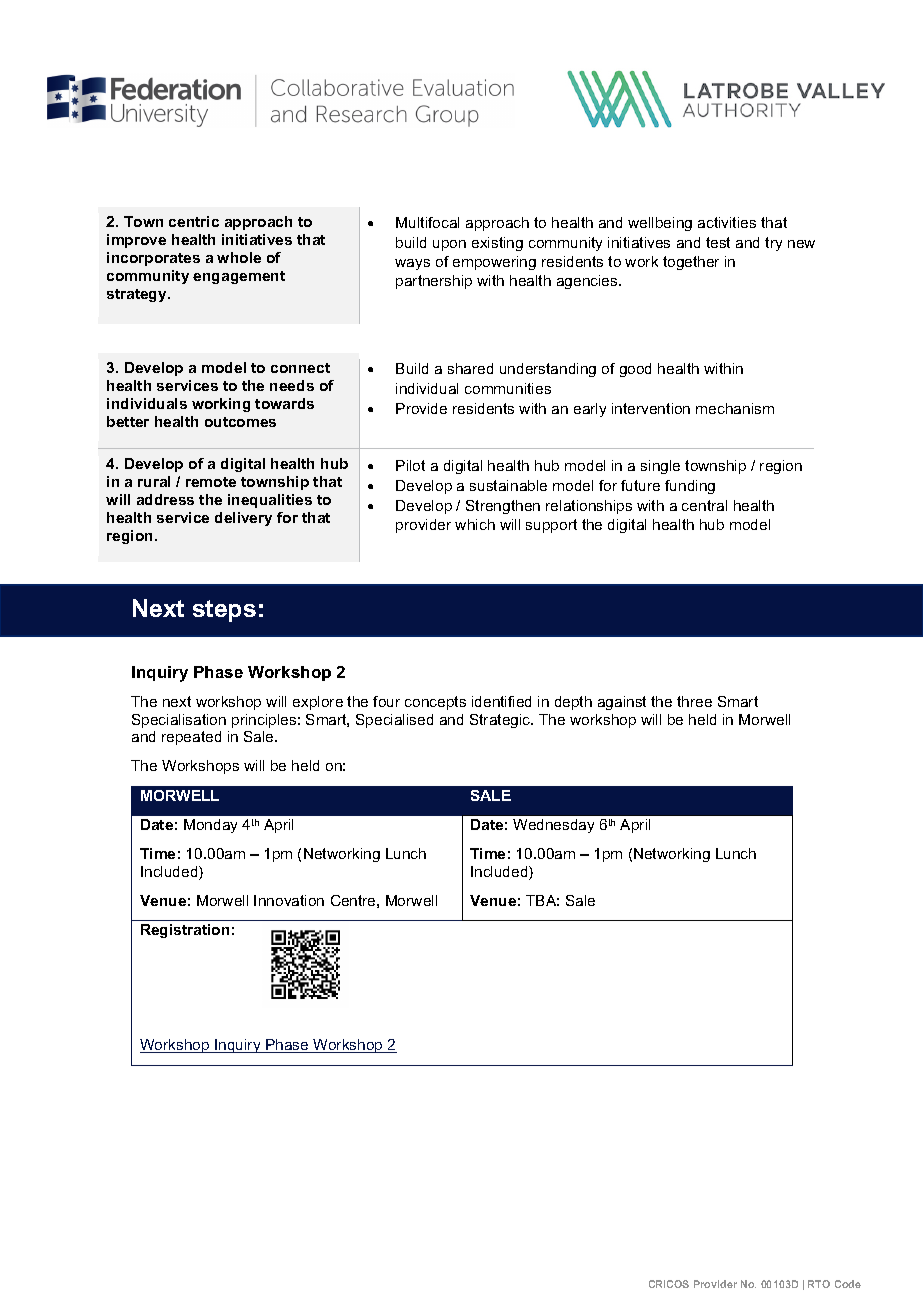 The width and height of the document is (924, 1308). Describe the element at coordinates (289, 900) in the document. I see `Innovation` at that location.
